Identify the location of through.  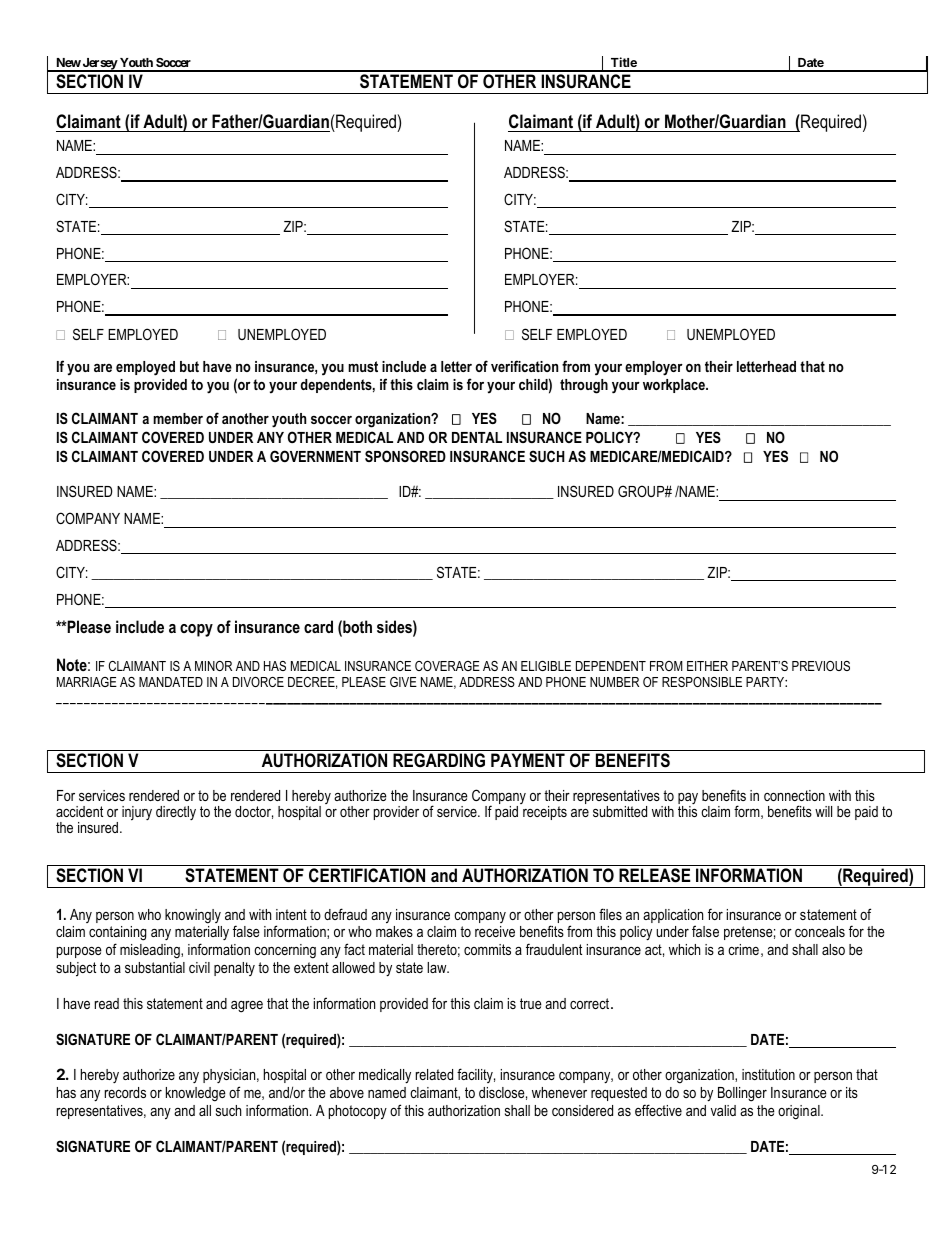
(584, 386).
